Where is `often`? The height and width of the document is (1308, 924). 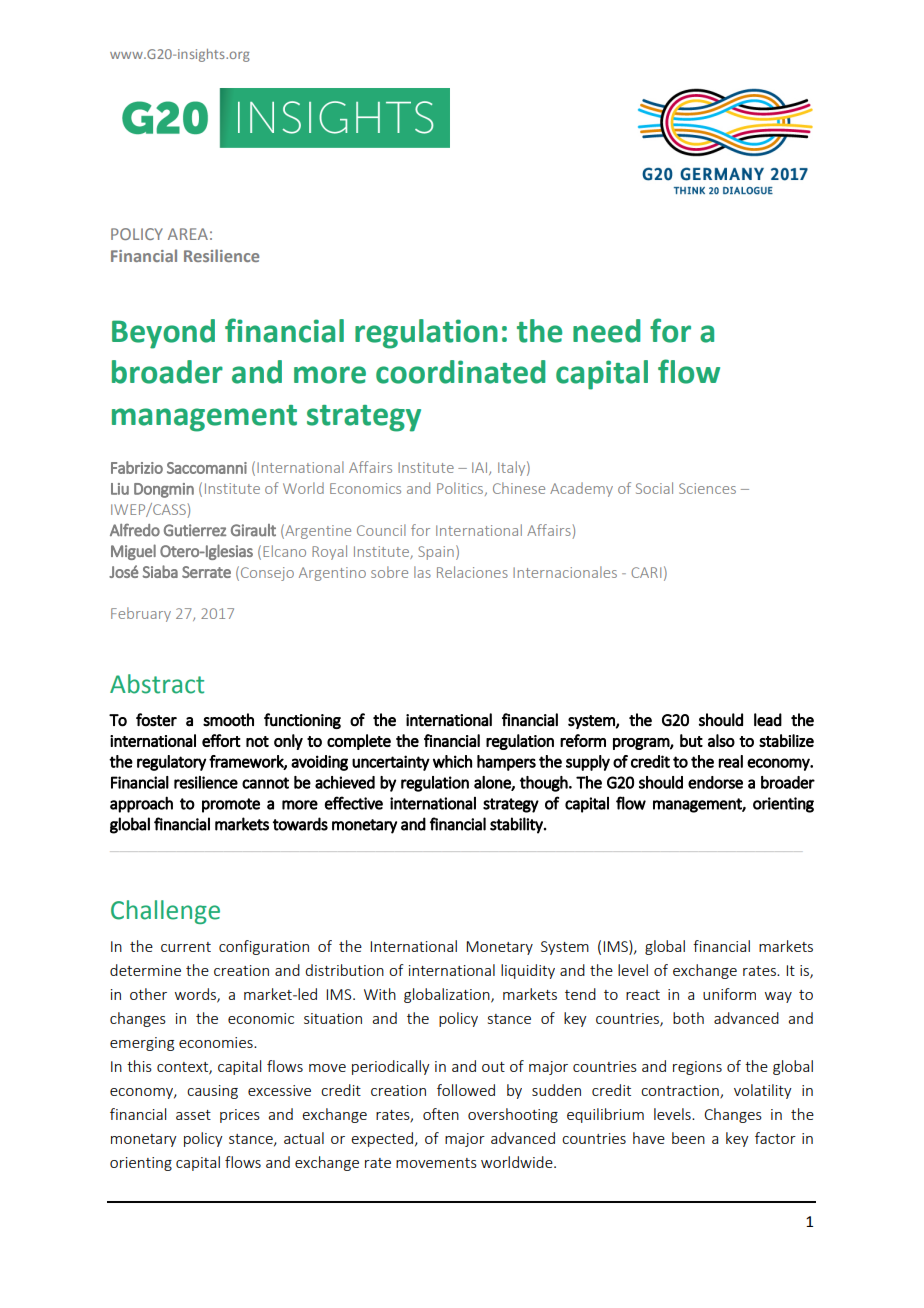 often is located at coordinates (441, 1114).
